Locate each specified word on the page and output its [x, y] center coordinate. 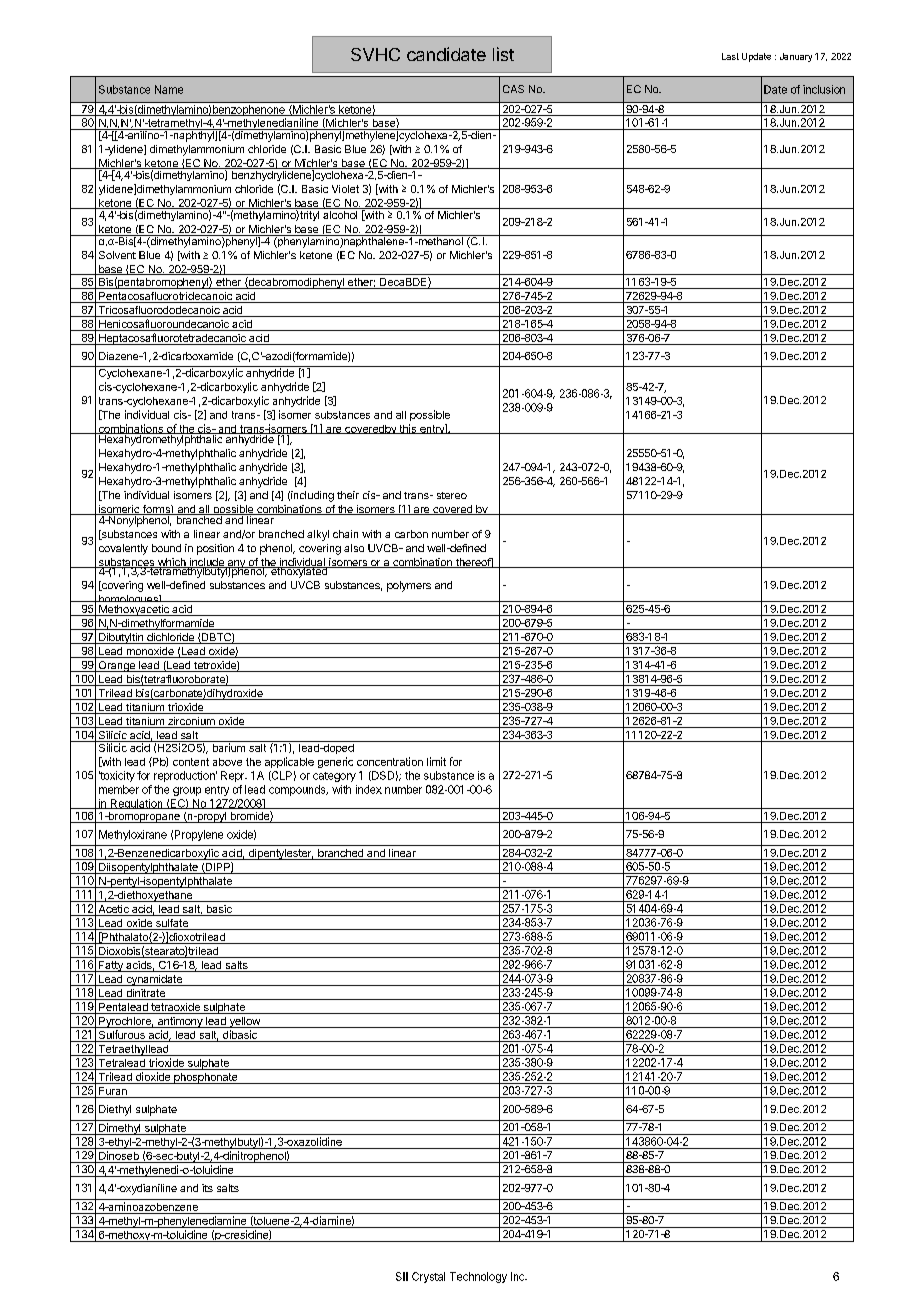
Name [169, 89]
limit [436, 761]
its [207, 1188]
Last [730, 56]
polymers [409, 586]
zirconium [191, 722]
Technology [478, 1277]
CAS [513, 89]
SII [402, 1276]
